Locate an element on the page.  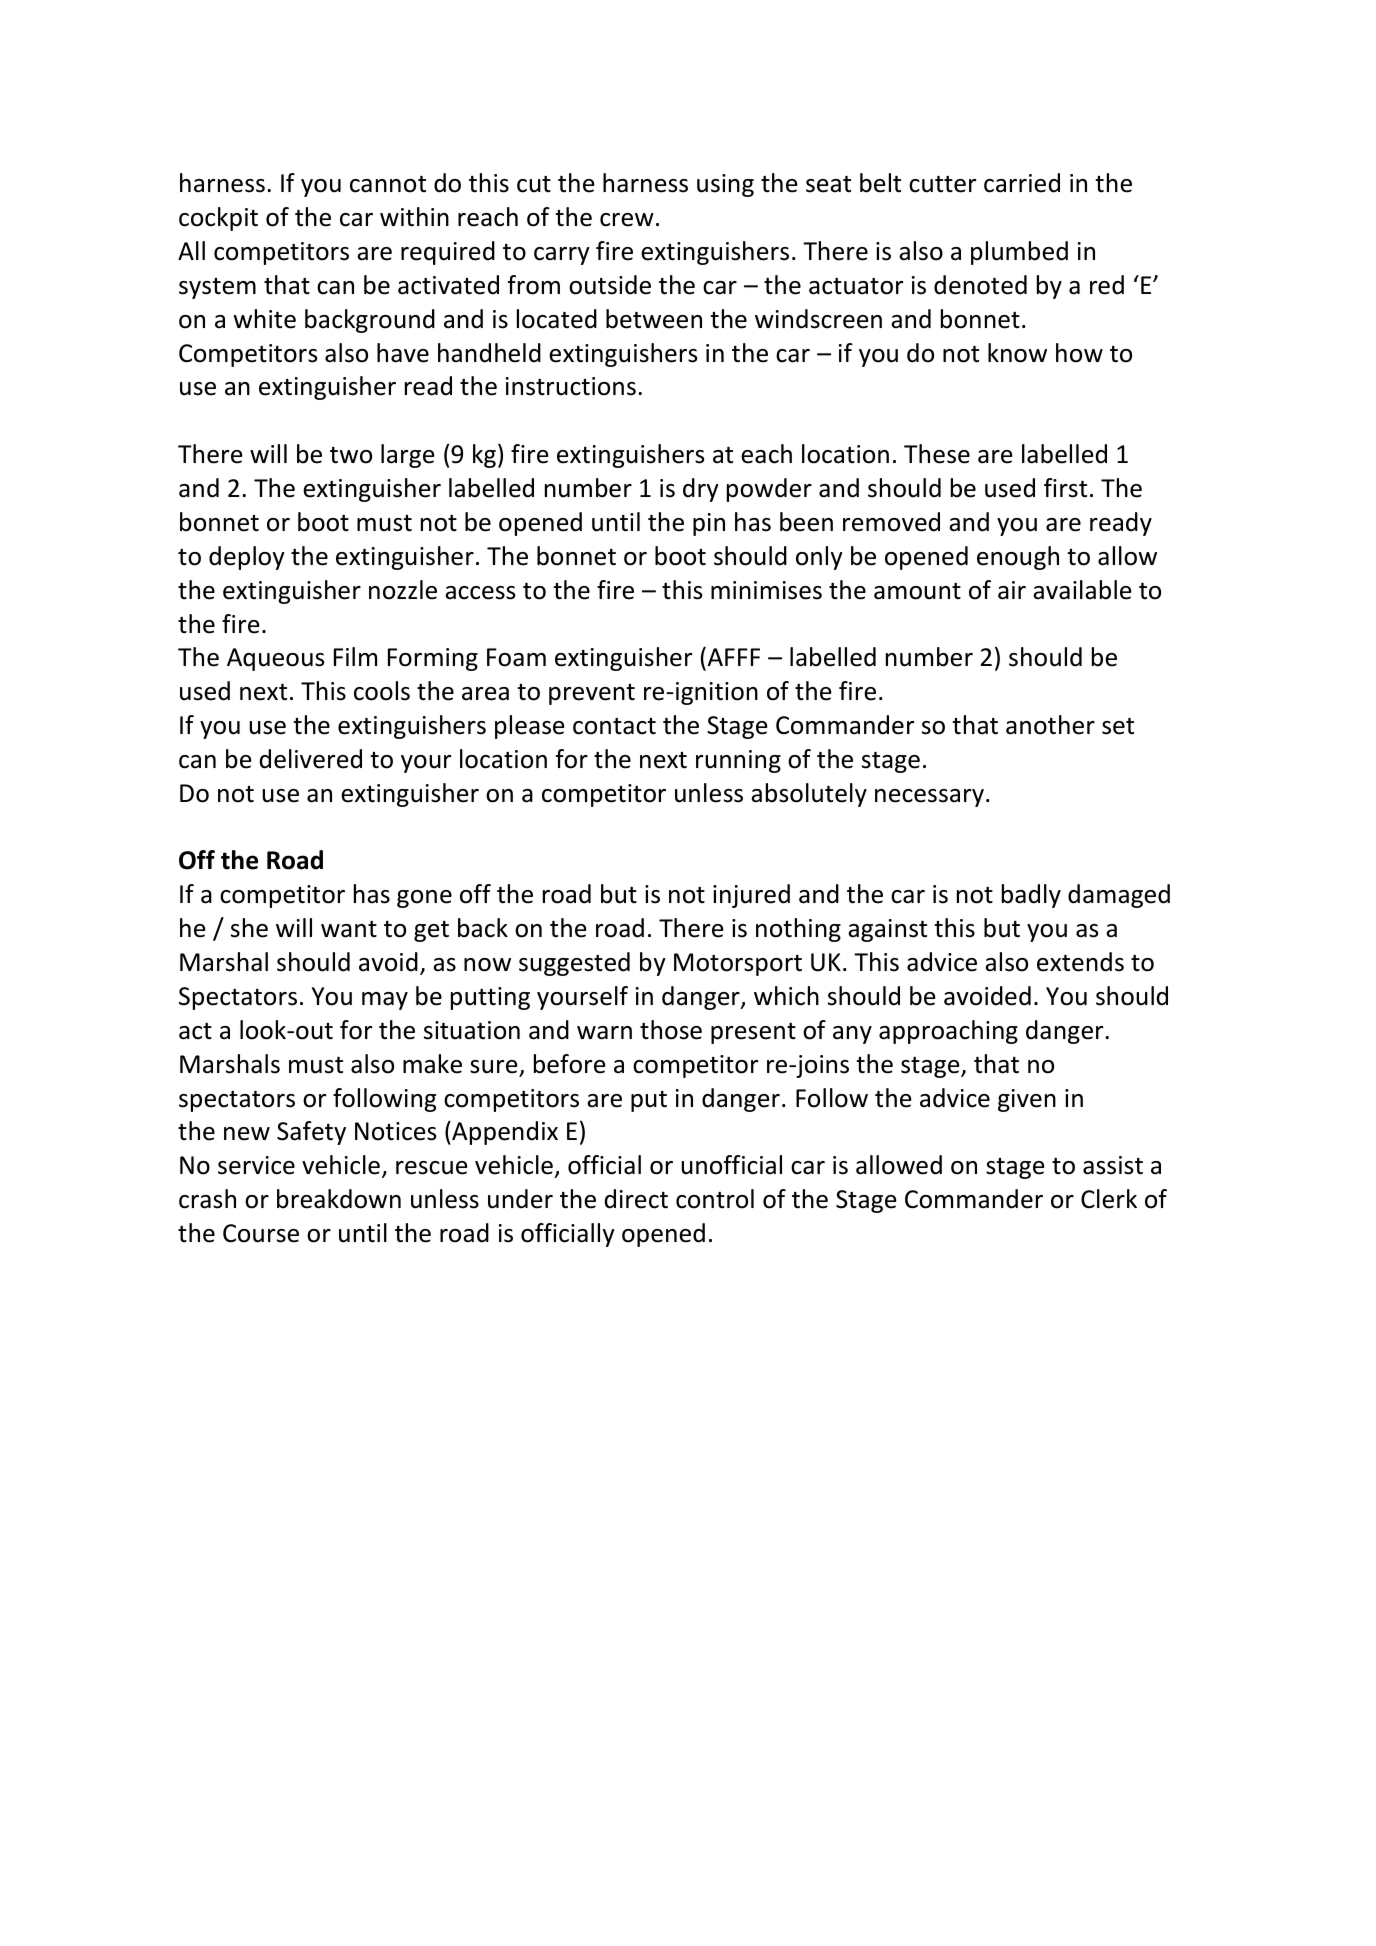
those is located at coordinates (671, 1030).
